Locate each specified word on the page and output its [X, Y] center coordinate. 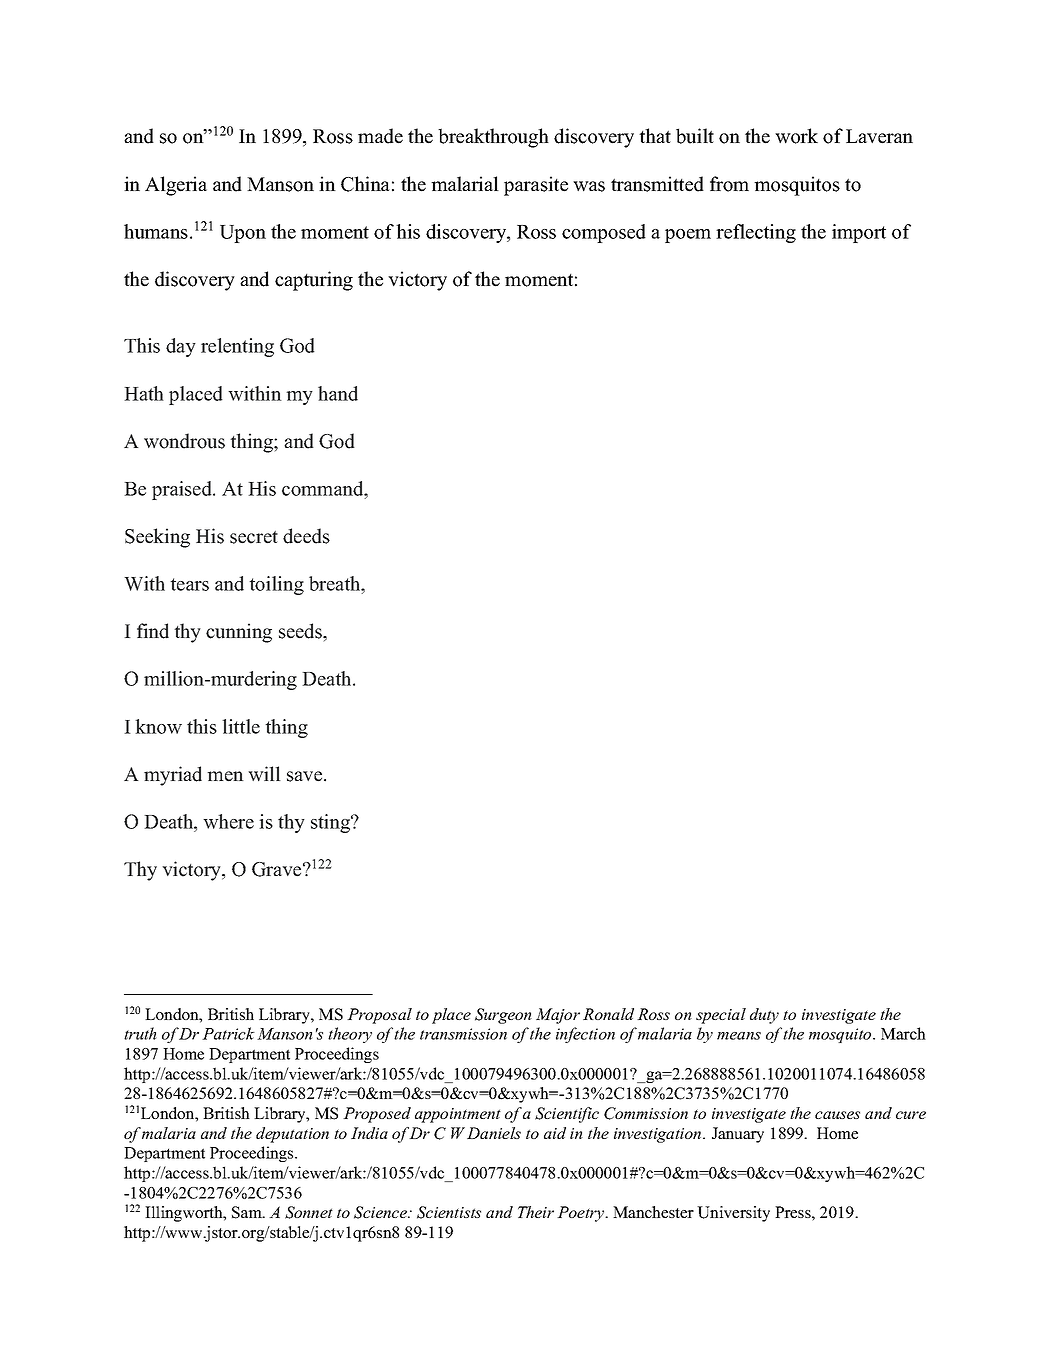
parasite [536, 186]
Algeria [176, 186]
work [796, 136]
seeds [301, 631]
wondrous [184, 441]
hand [338, 393]
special [721, 1016]
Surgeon [503, 1016]
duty [764, 1016]
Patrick [228, 1033]
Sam [248, 1212]
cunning [239, 633]
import [859, 233]
